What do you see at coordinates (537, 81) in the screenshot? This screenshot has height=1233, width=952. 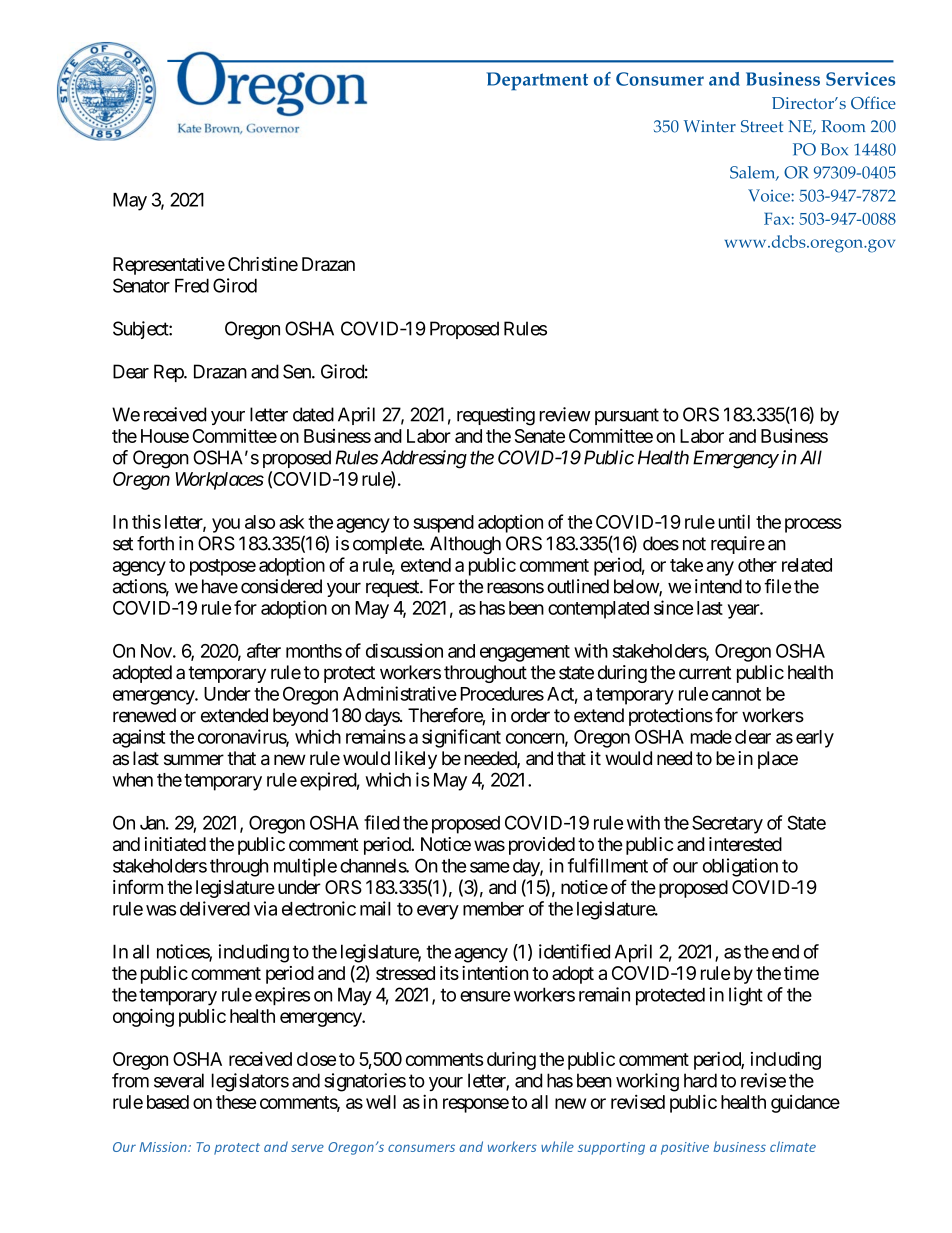 I see `Department` at bounding box center [537, 81].
